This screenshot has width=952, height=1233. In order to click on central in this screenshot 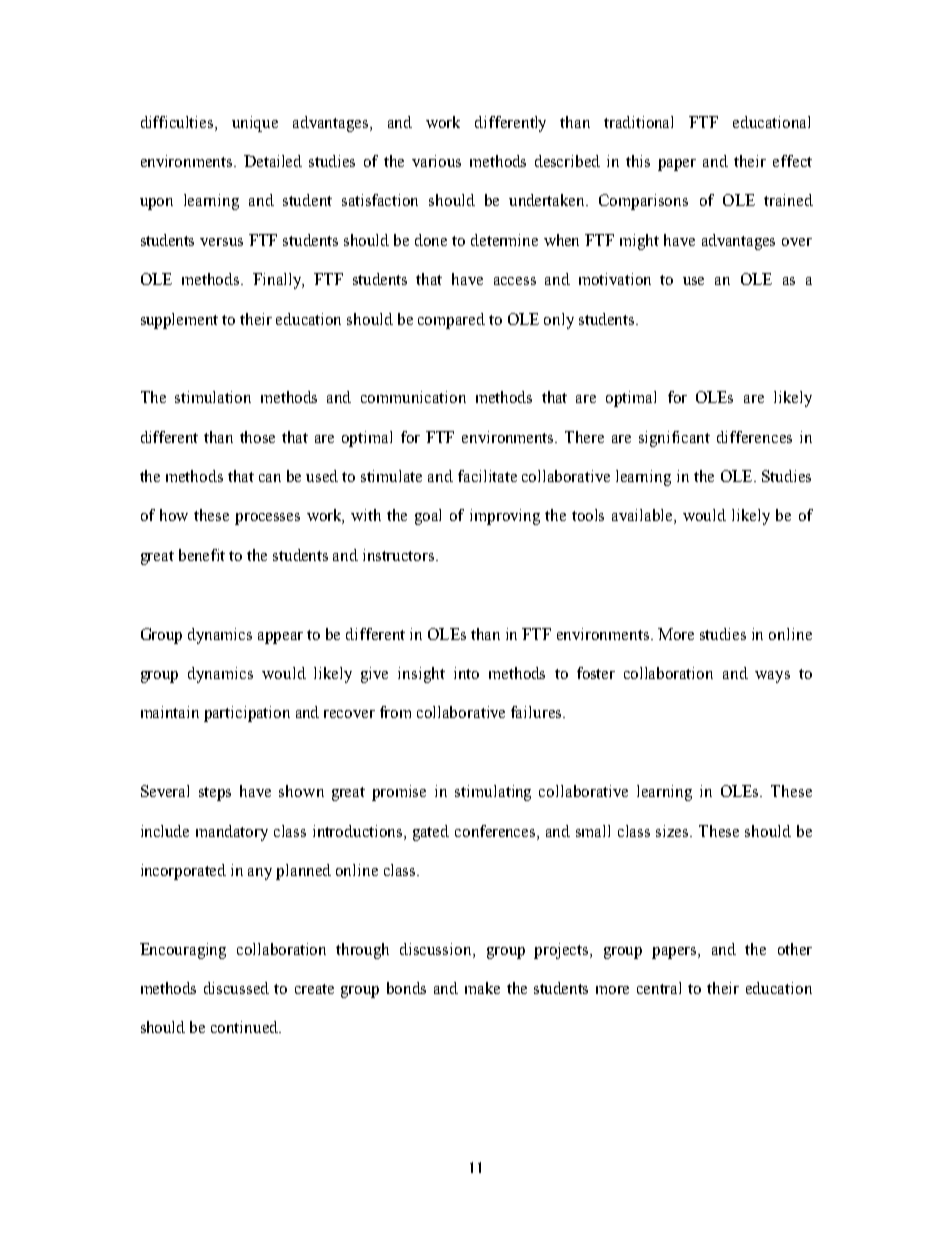, I will do `click(659, 988)`.
